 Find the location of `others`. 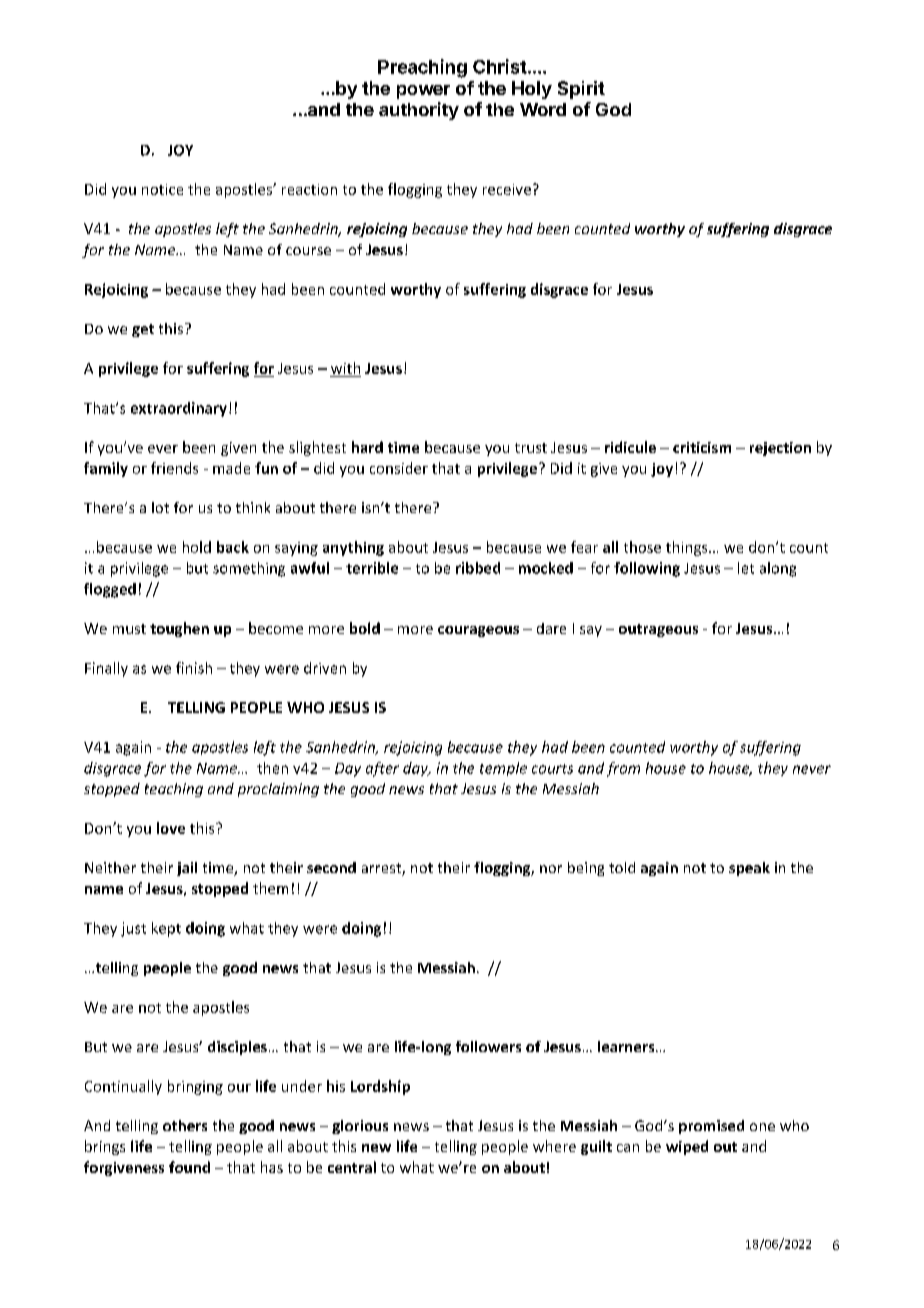

others is located at coordinates (185, 1125).
